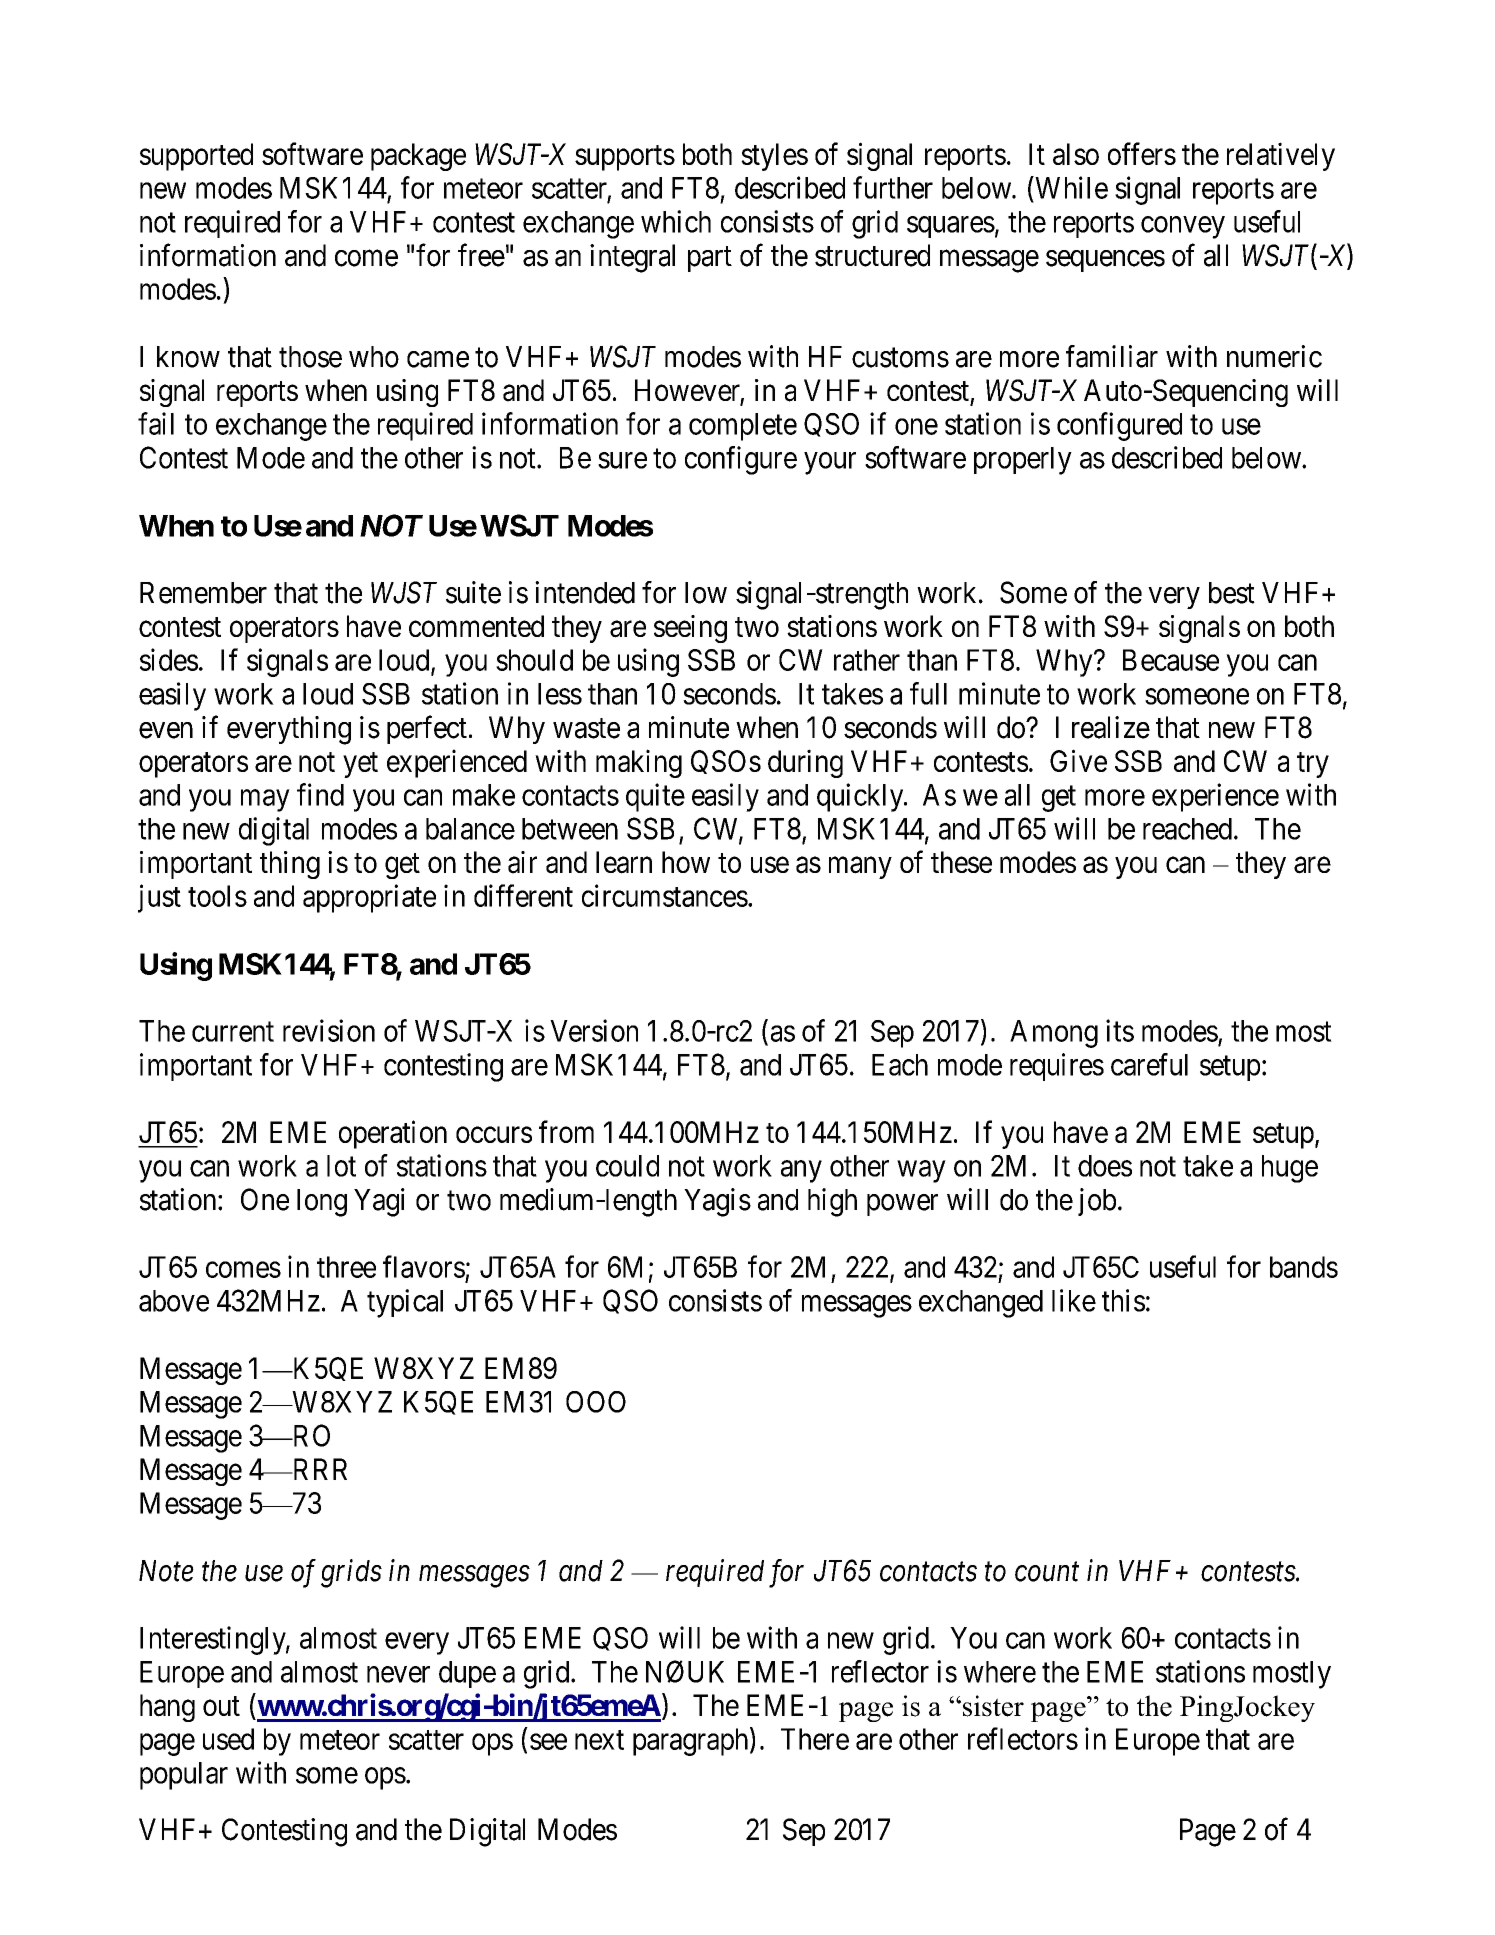 The width and height of the image is (1495, 1935). Describe the element at coordinates (346, 1267) in the image. I see `three` at that location.
